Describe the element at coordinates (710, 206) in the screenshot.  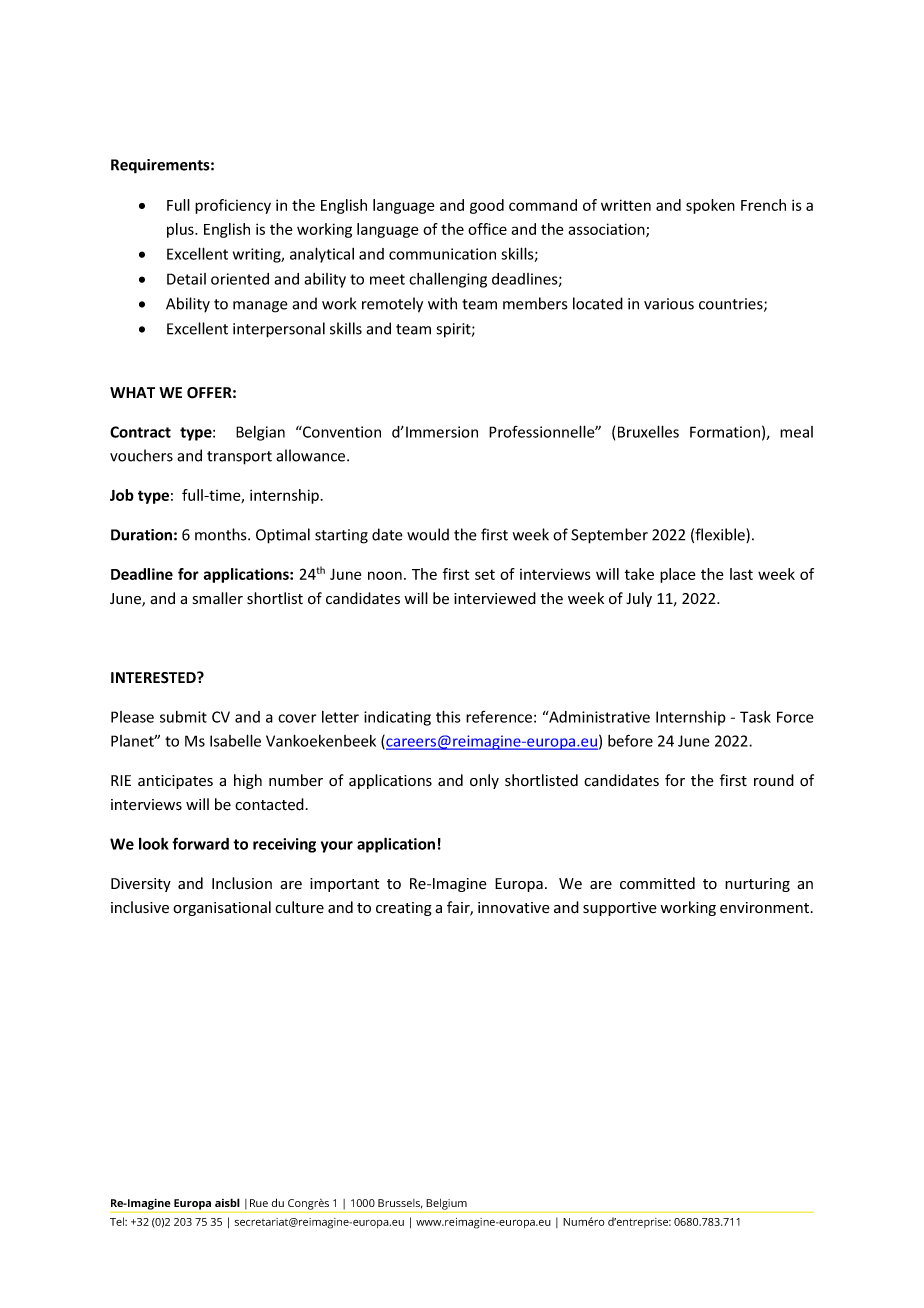
I see `spoken` at that location.
